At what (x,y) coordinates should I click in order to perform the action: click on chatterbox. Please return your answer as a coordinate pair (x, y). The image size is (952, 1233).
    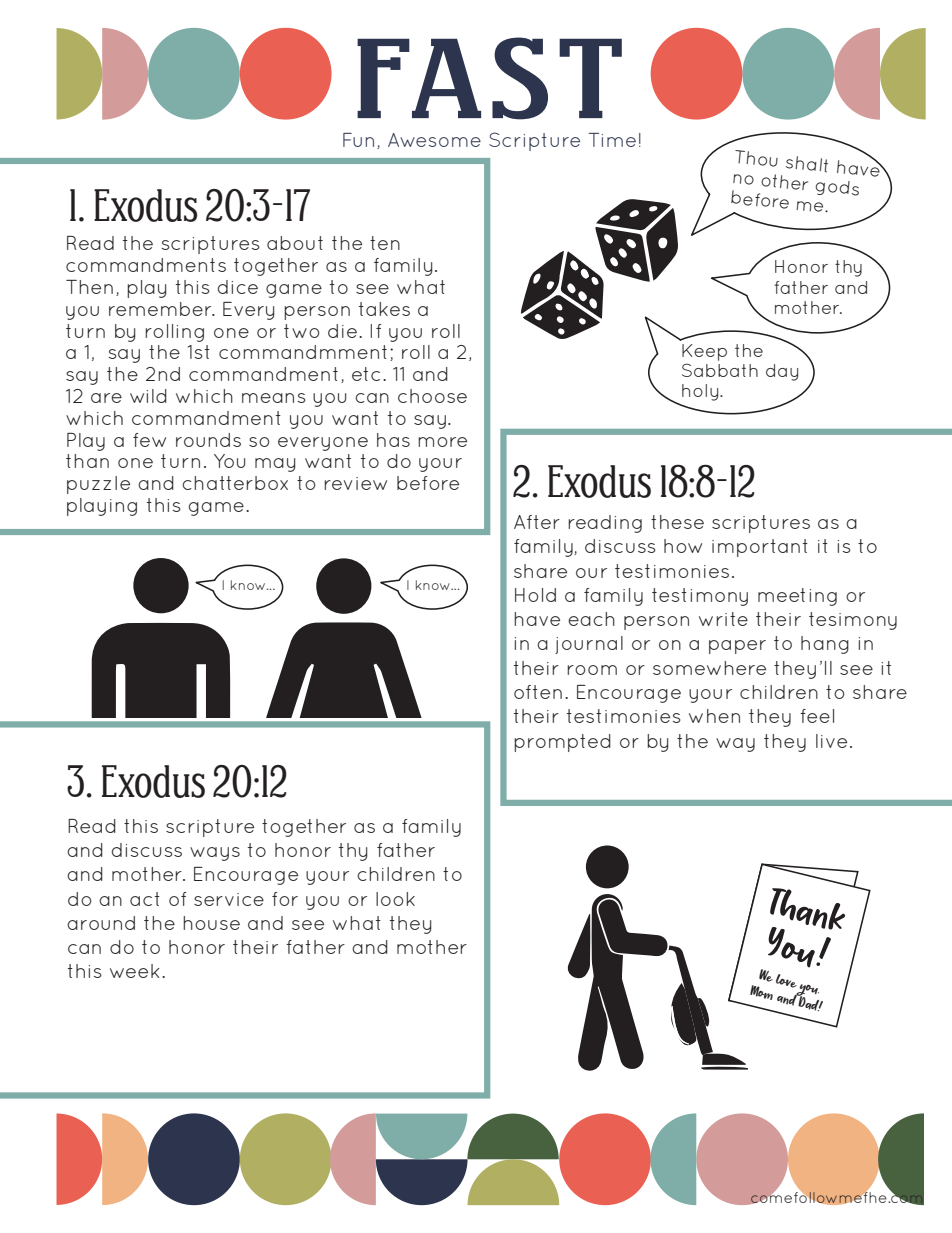
    Looking at the image, I should click on (235, 483).
